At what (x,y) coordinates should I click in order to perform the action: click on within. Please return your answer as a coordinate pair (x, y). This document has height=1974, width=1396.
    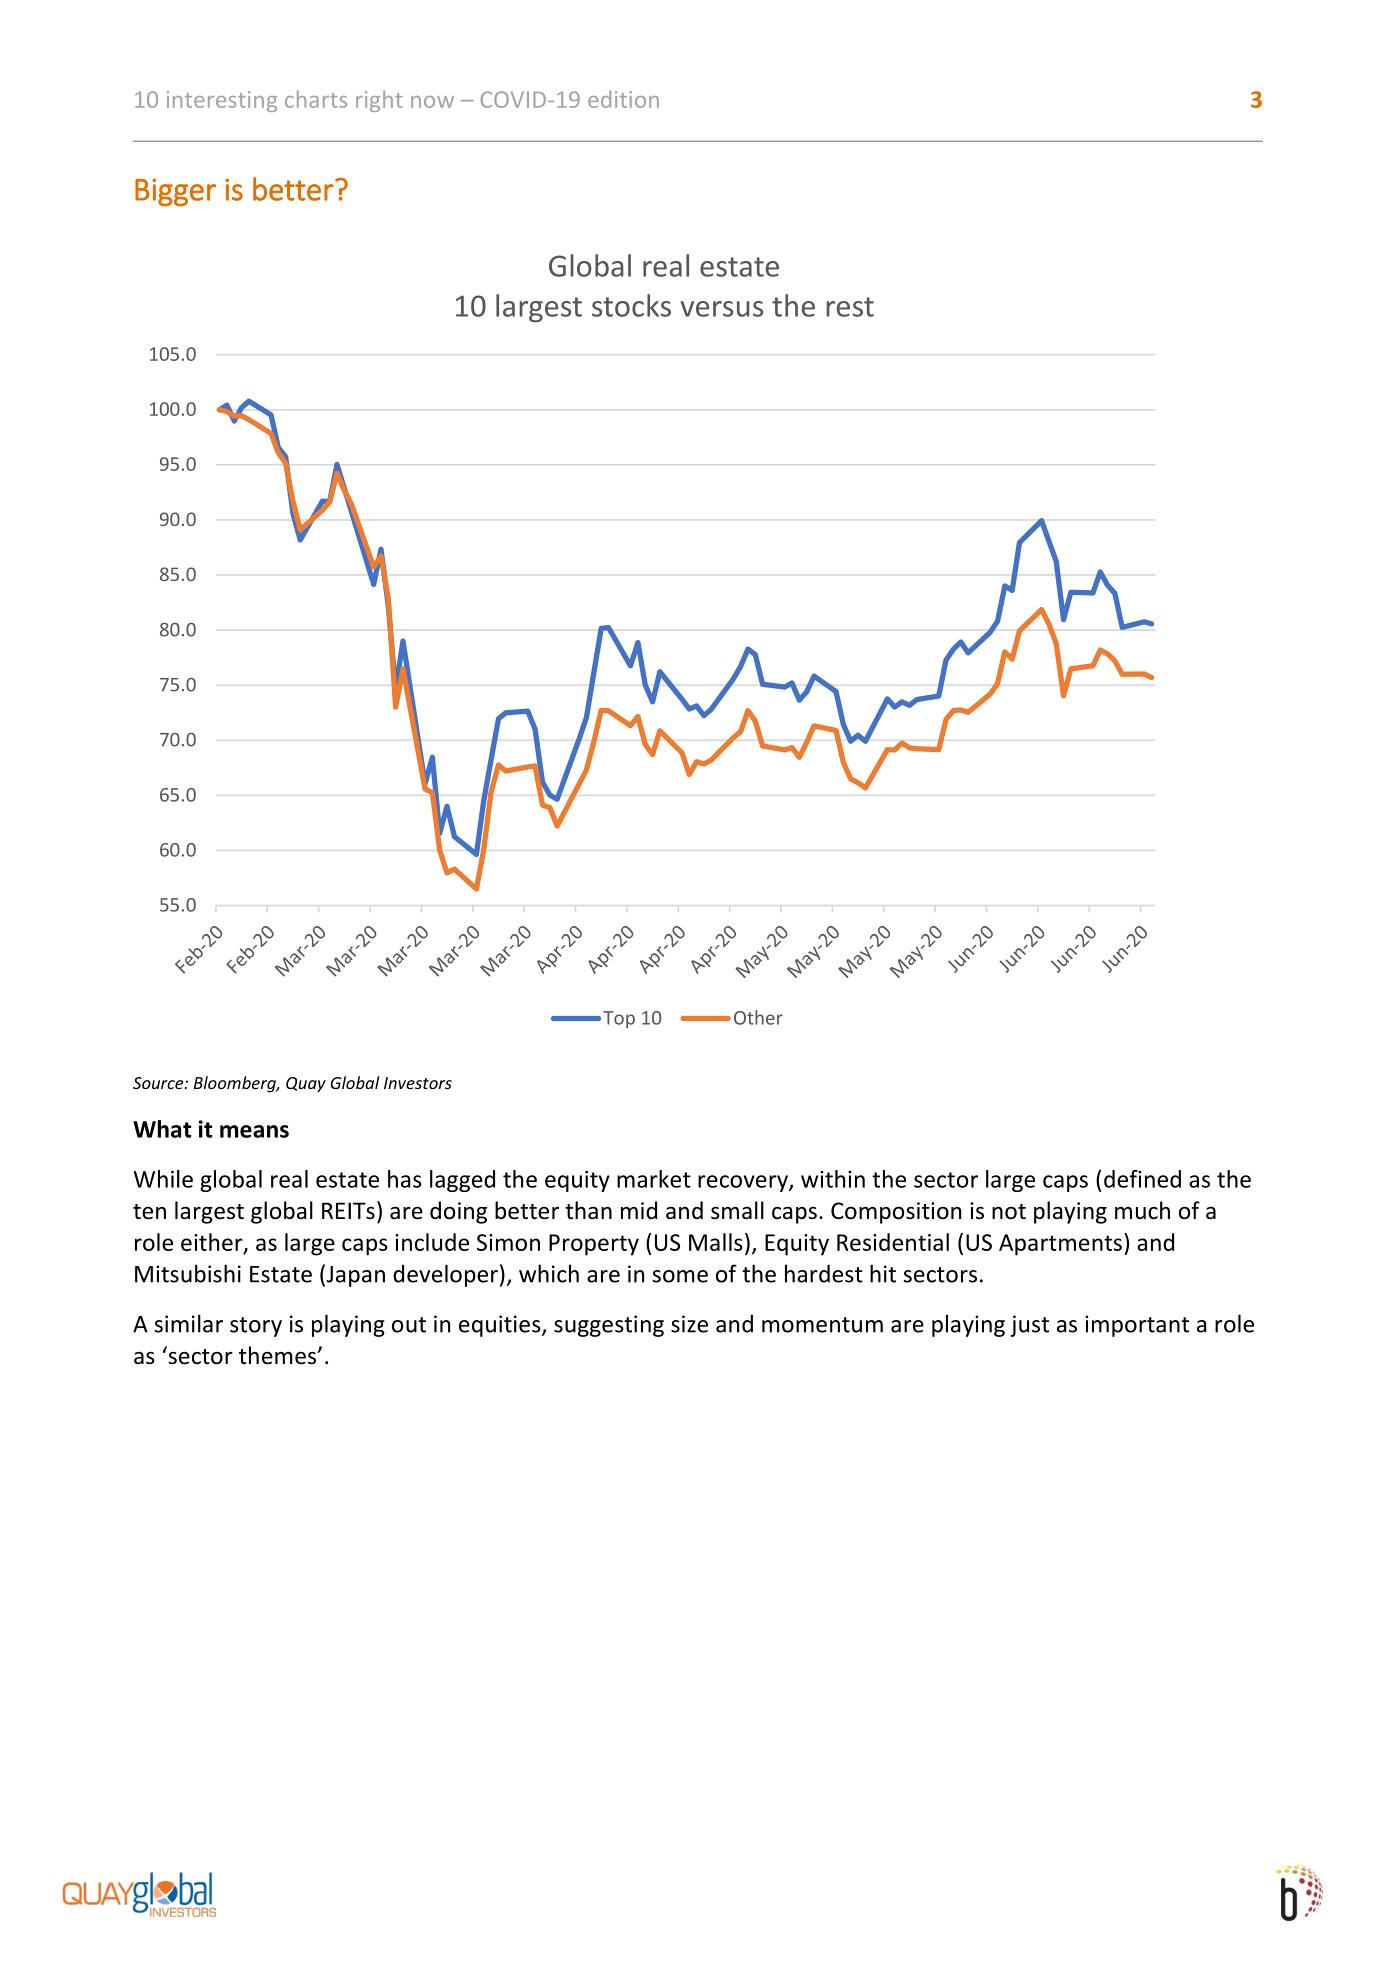
    Looking at the image, I should click on (833, 1179).
